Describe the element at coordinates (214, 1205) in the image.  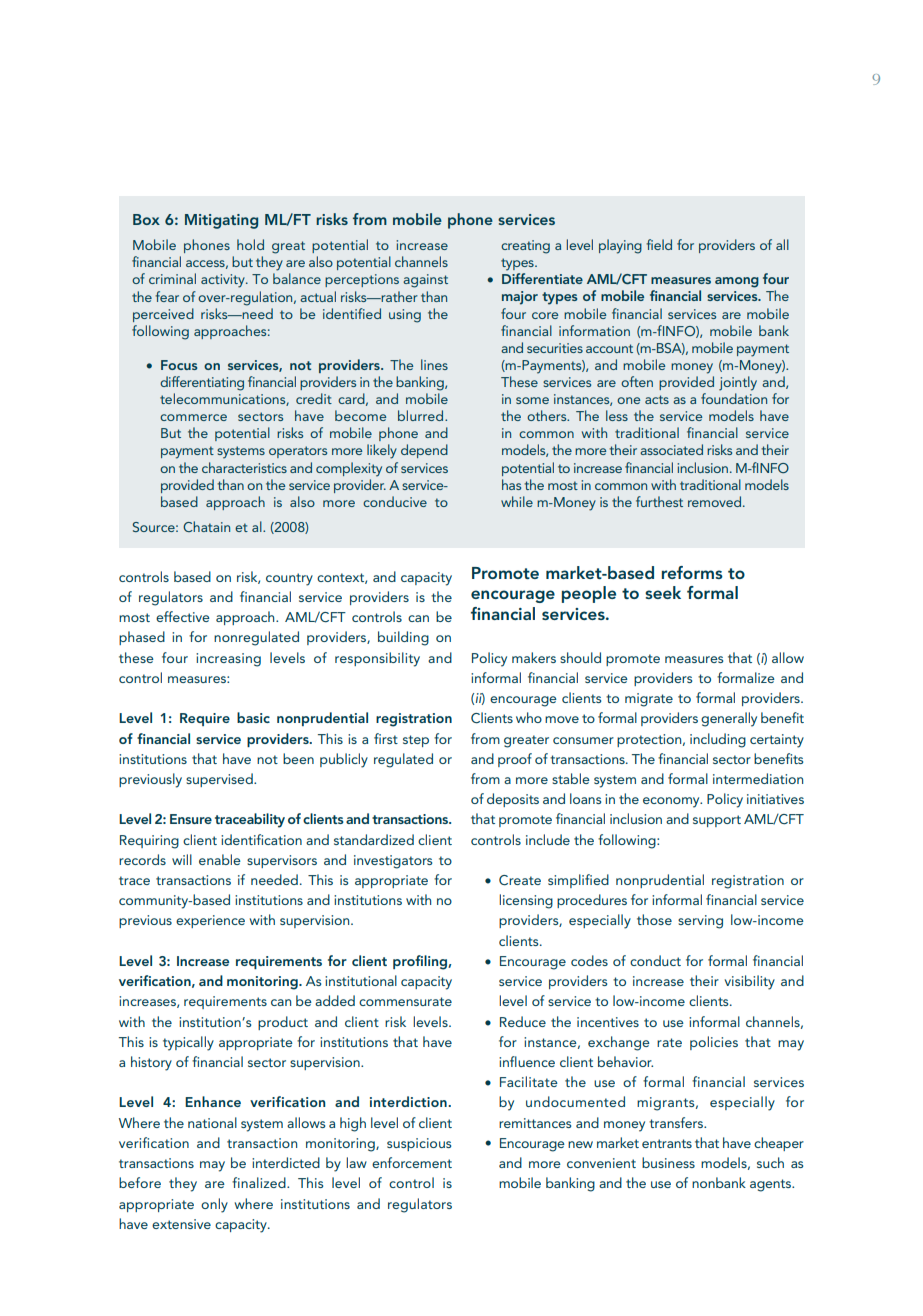
I see `only` at that location.
